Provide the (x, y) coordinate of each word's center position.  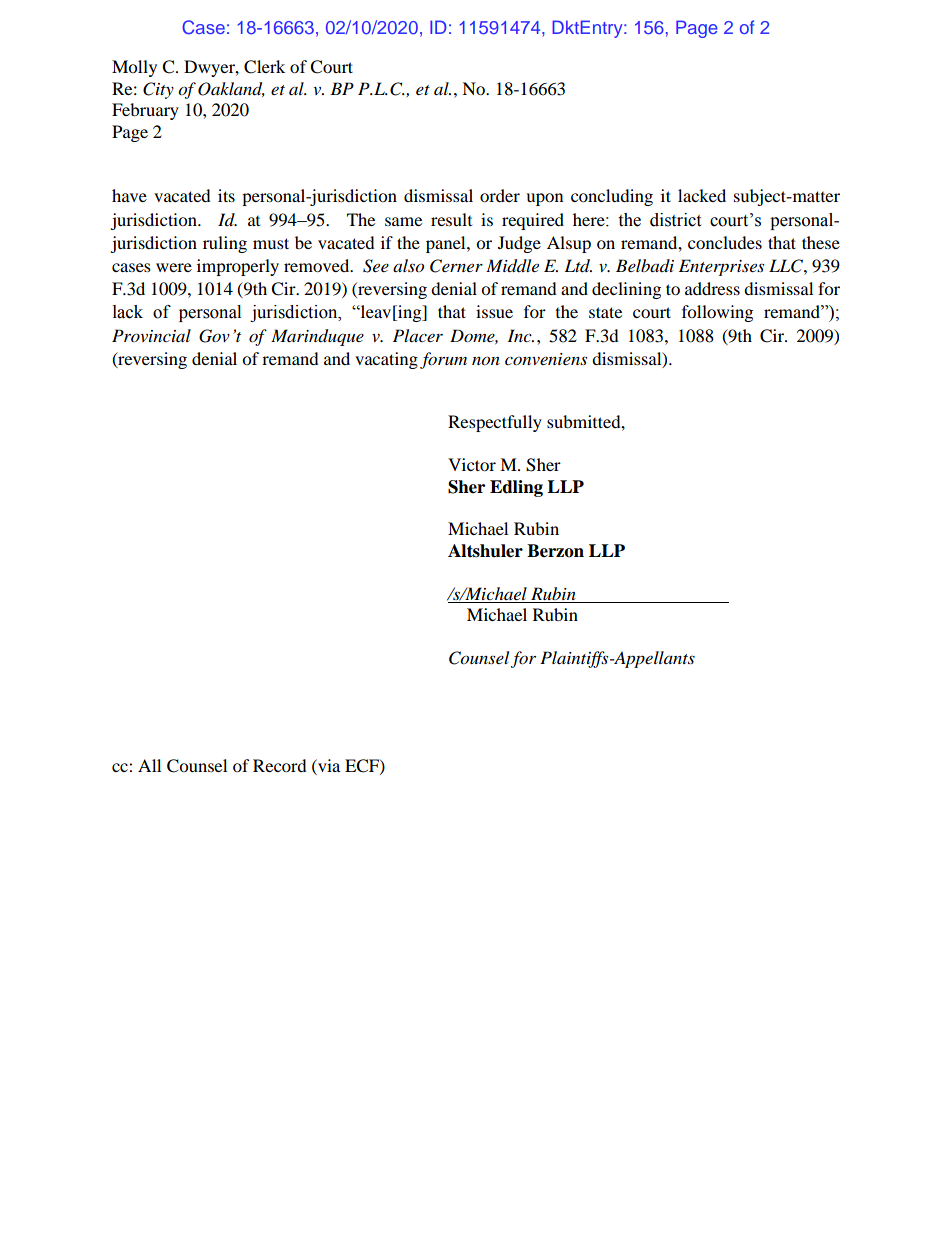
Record (280, 765)
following (717, 313)
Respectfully (495, 423)
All (149, 765)
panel (447, 244)
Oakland (231, 89)
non (486, 361)
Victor (472, 464)
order (500, 195)
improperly (238, 267)
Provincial (151, 335)
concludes (725, 242)
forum (443, 360)
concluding (612, 197)
